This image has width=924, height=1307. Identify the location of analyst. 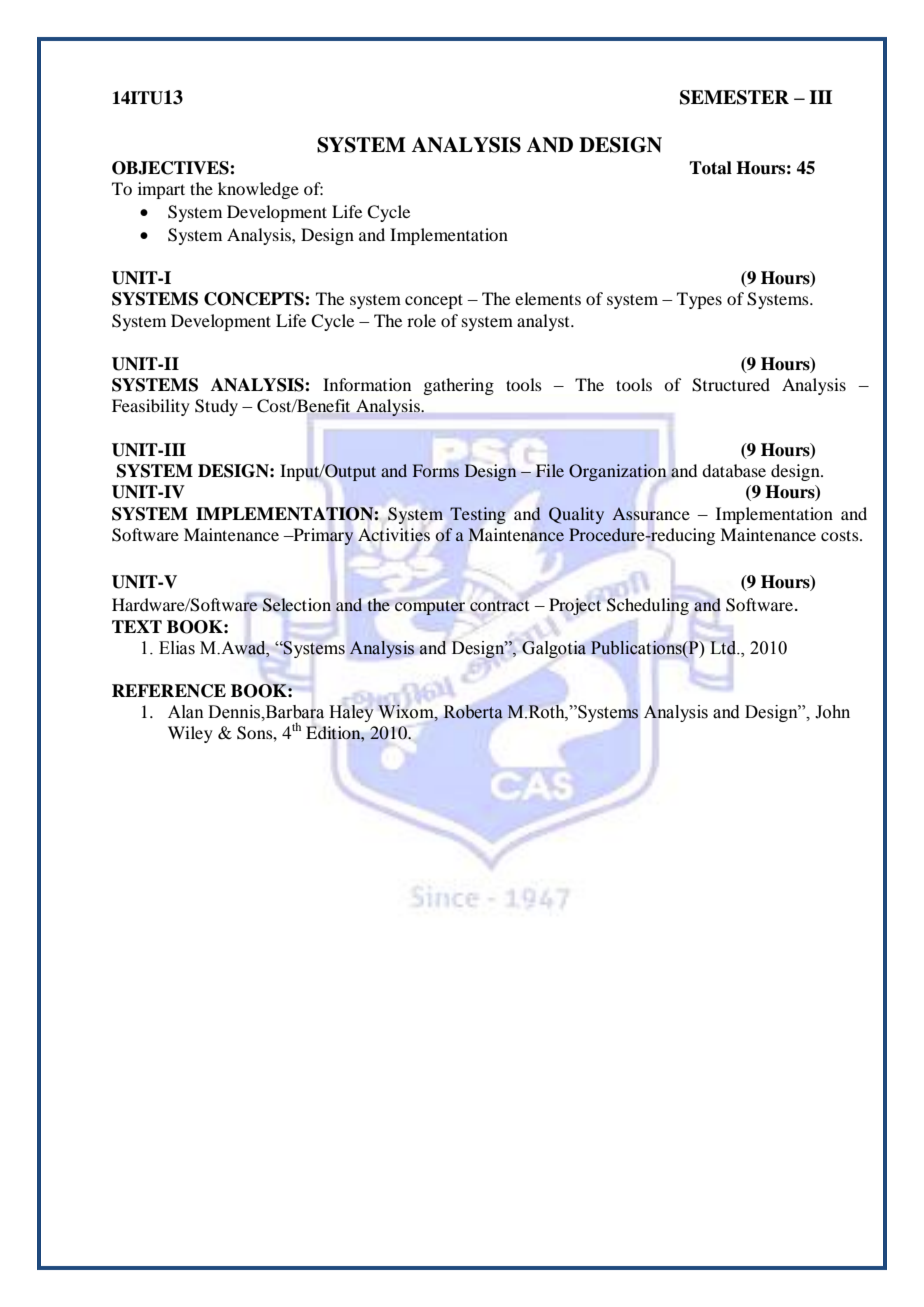
(544, 322).
